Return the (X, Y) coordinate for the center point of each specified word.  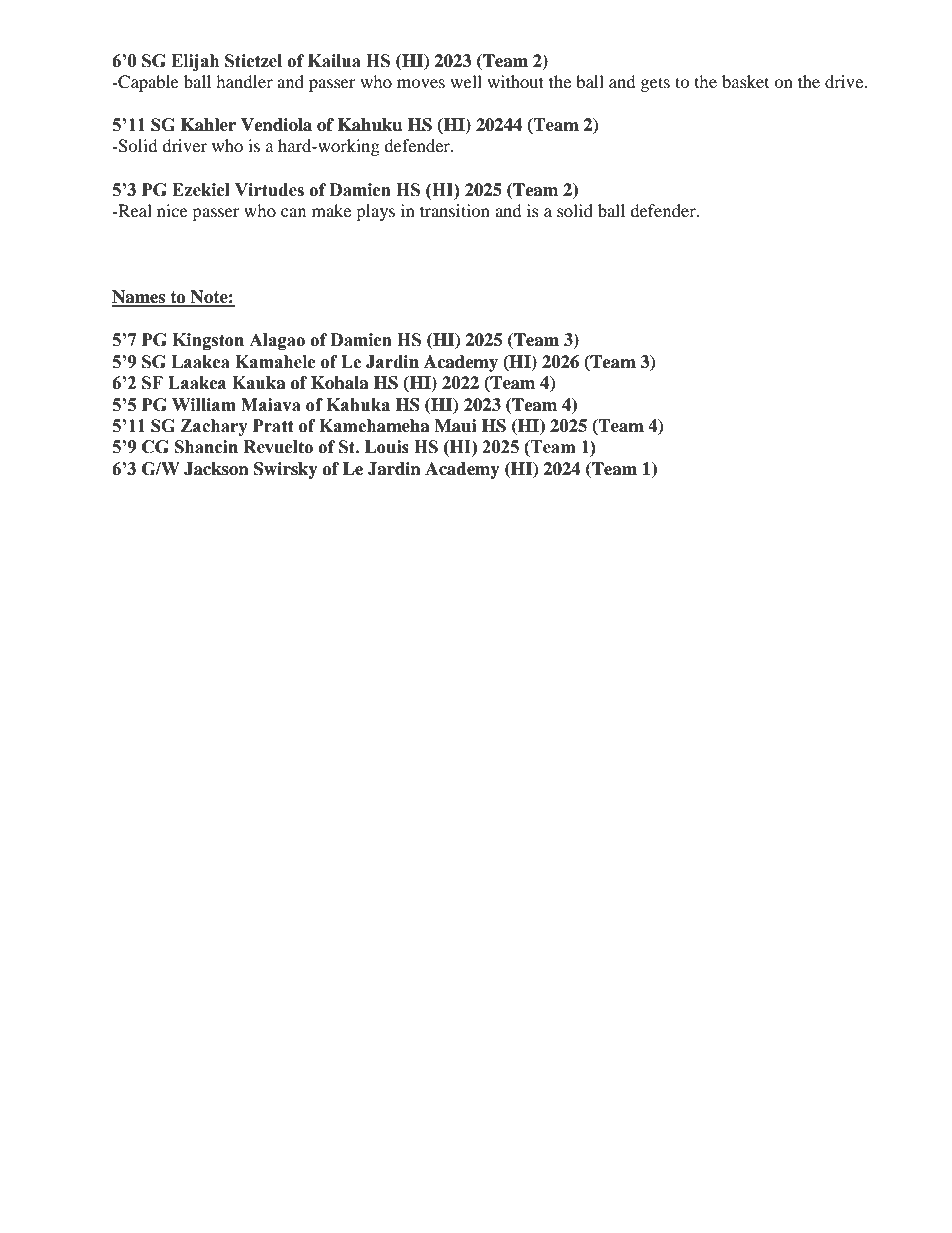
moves (421, 83)
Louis (387, 447)
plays (375, 212)
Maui (455, 426)
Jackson (216, 469)
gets (655, 84)
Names (140, 298)
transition (455, 210)
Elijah (195, 62)
